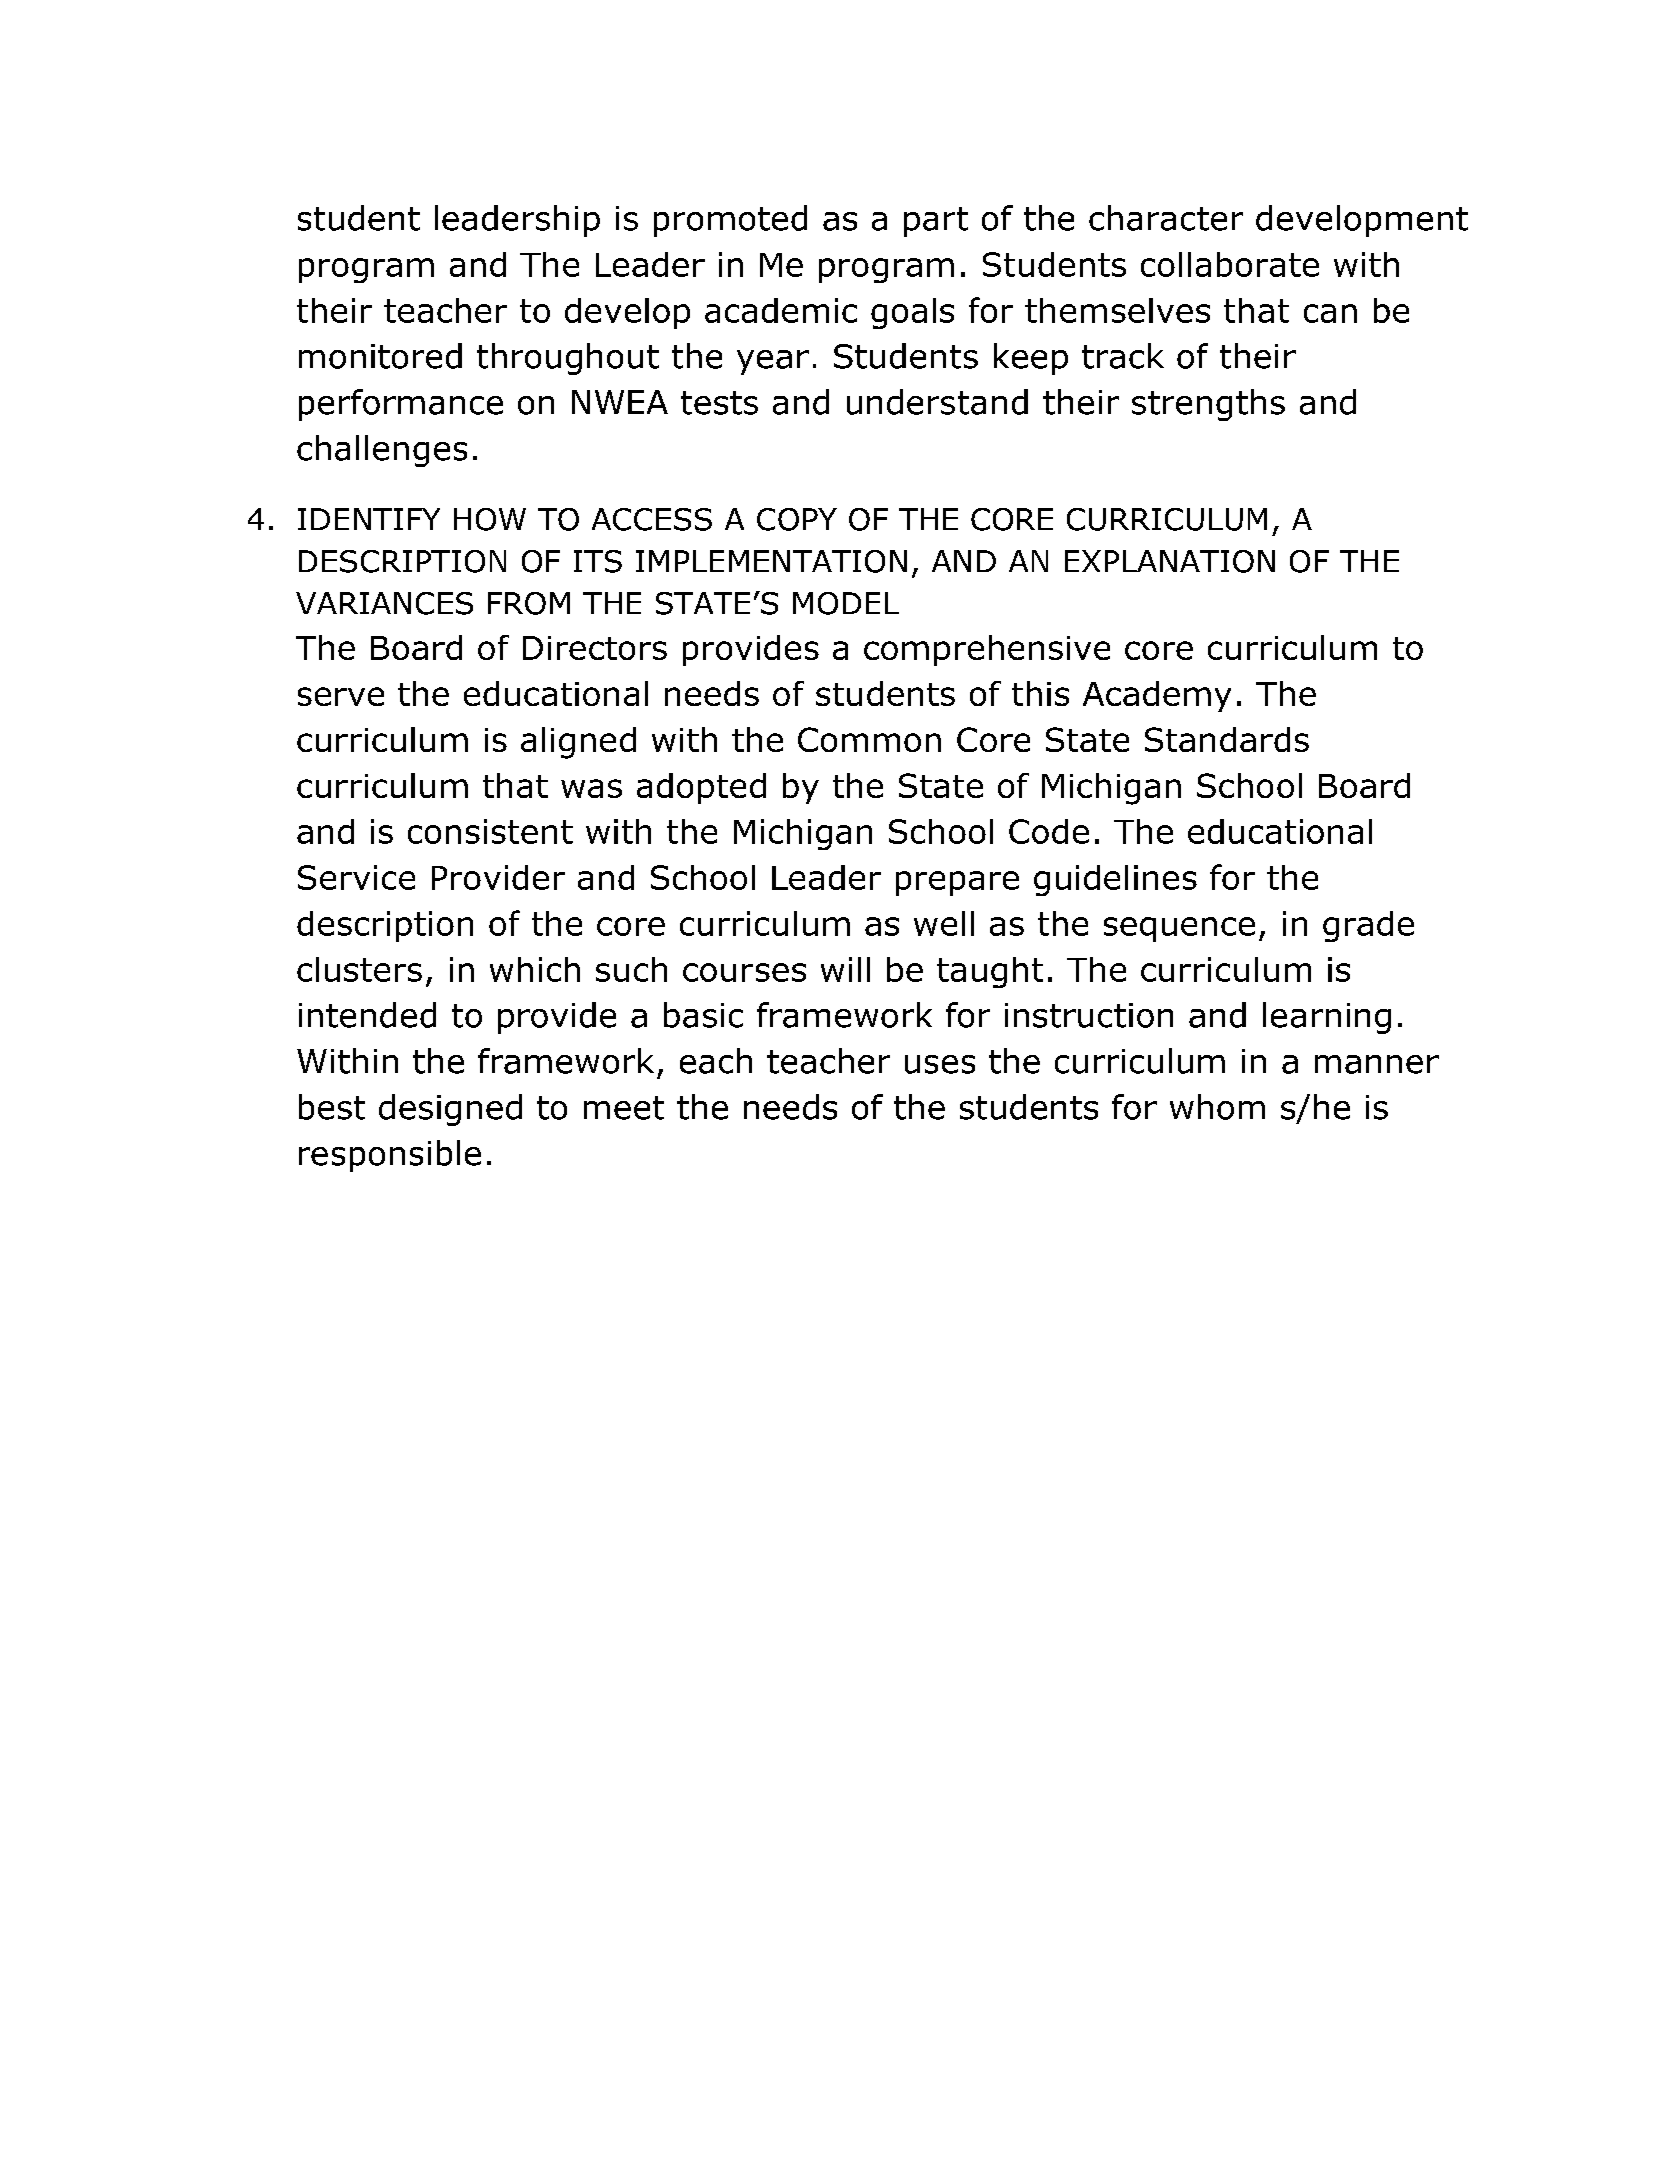 Image resolution: width=1676 pixels, height=2169 pixels. What do you see at coordinates (380, 356) in the image?
I see `monitored` at bounding box center [380, 356].
